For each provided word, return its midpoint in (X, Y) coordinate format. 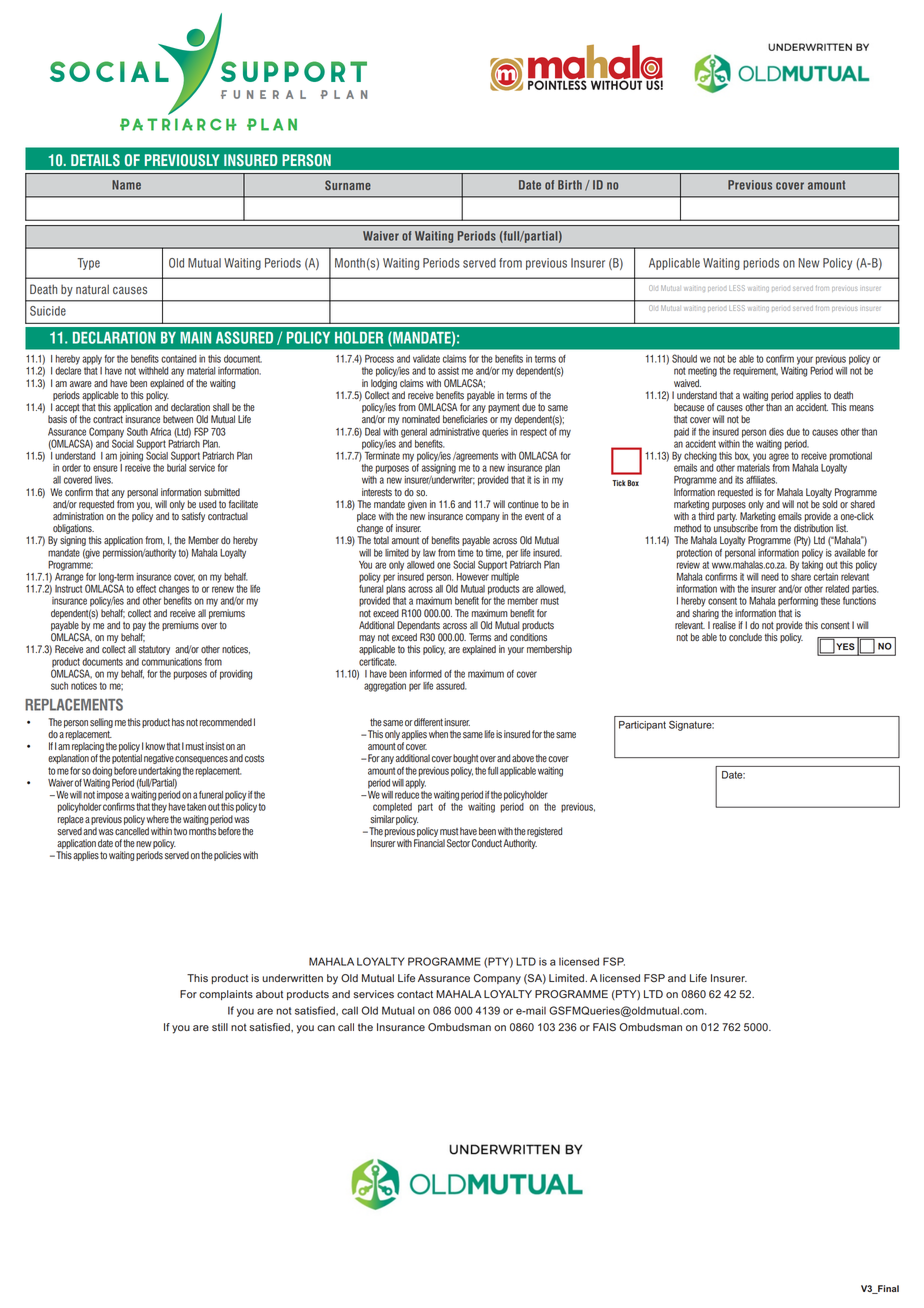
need (770, 577)
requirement (755, 372)
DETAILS (95, 160)
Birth (570, 185)
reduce (407, 793)
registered (544, 832)
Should (684, 358)
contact (415, 994)
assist (448, 371)
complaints (226, 995)
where (158, 819)
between (178, 419)
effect (146, 589)
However (473, 575)
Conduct (487, 843)
